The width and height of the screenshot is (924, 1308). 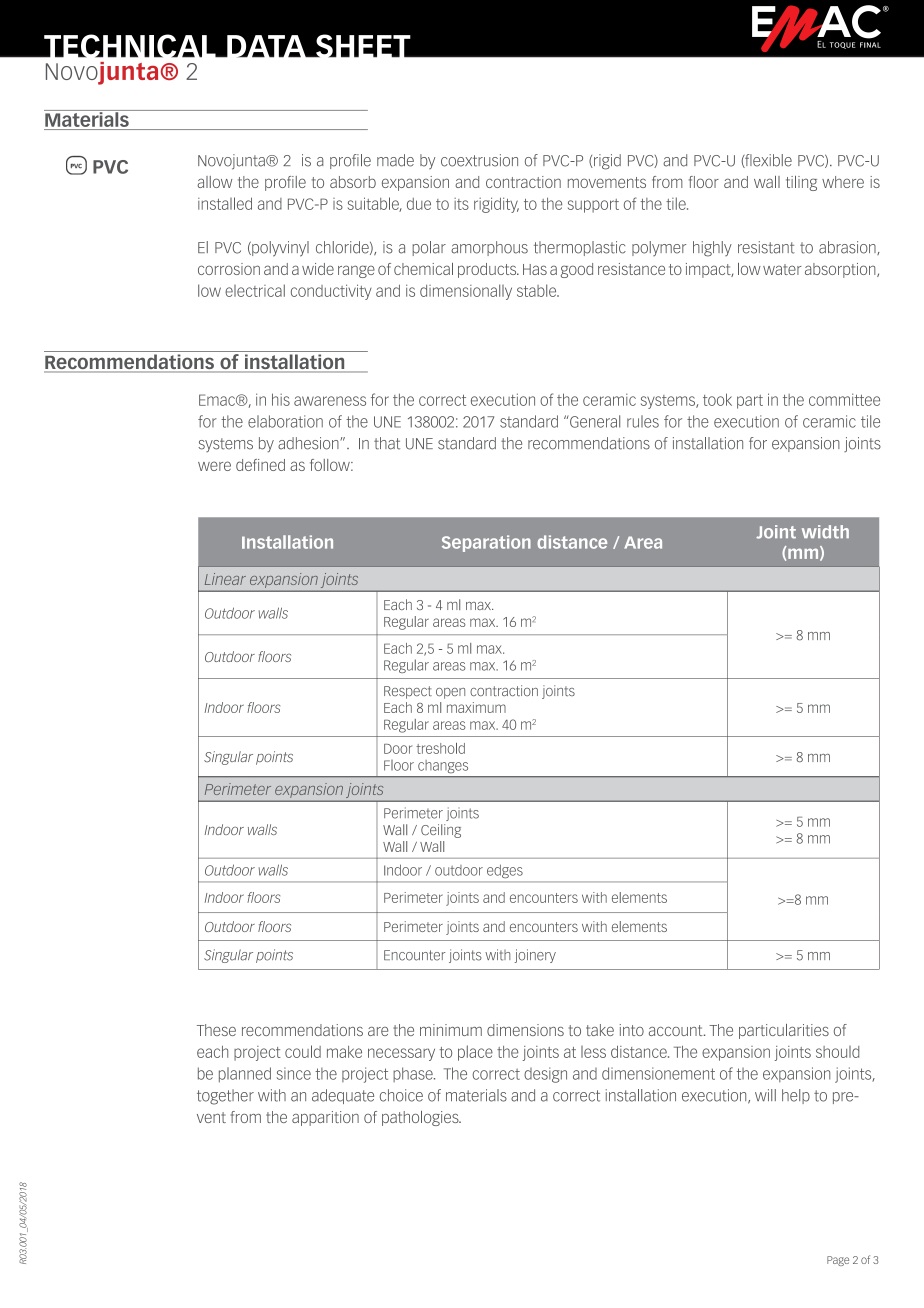 I want to click on edges, so click(x=505, y=871).
